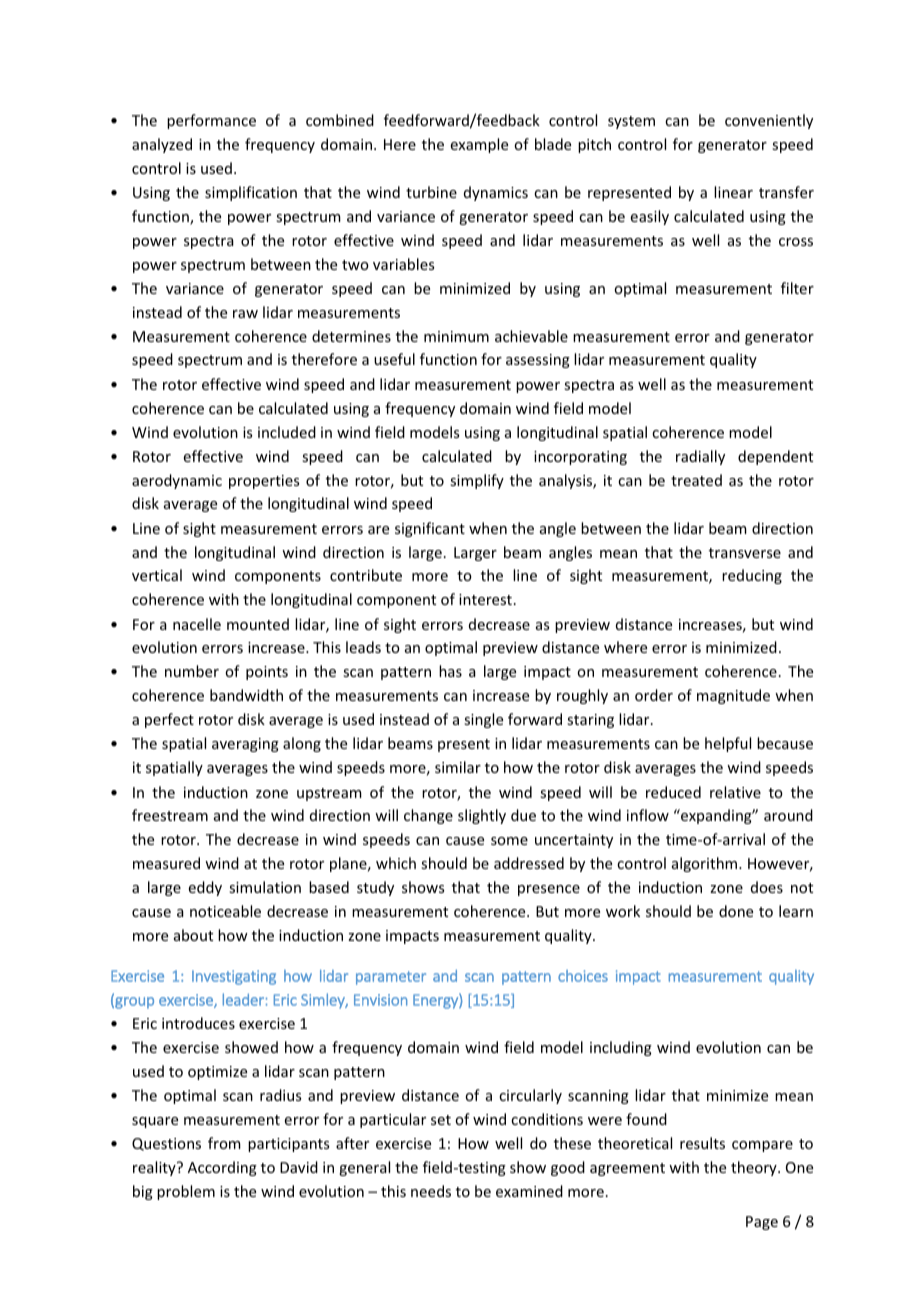 The height and width of the screenshot is (1308, 924). I want to click on According, so click(222, 1168).
